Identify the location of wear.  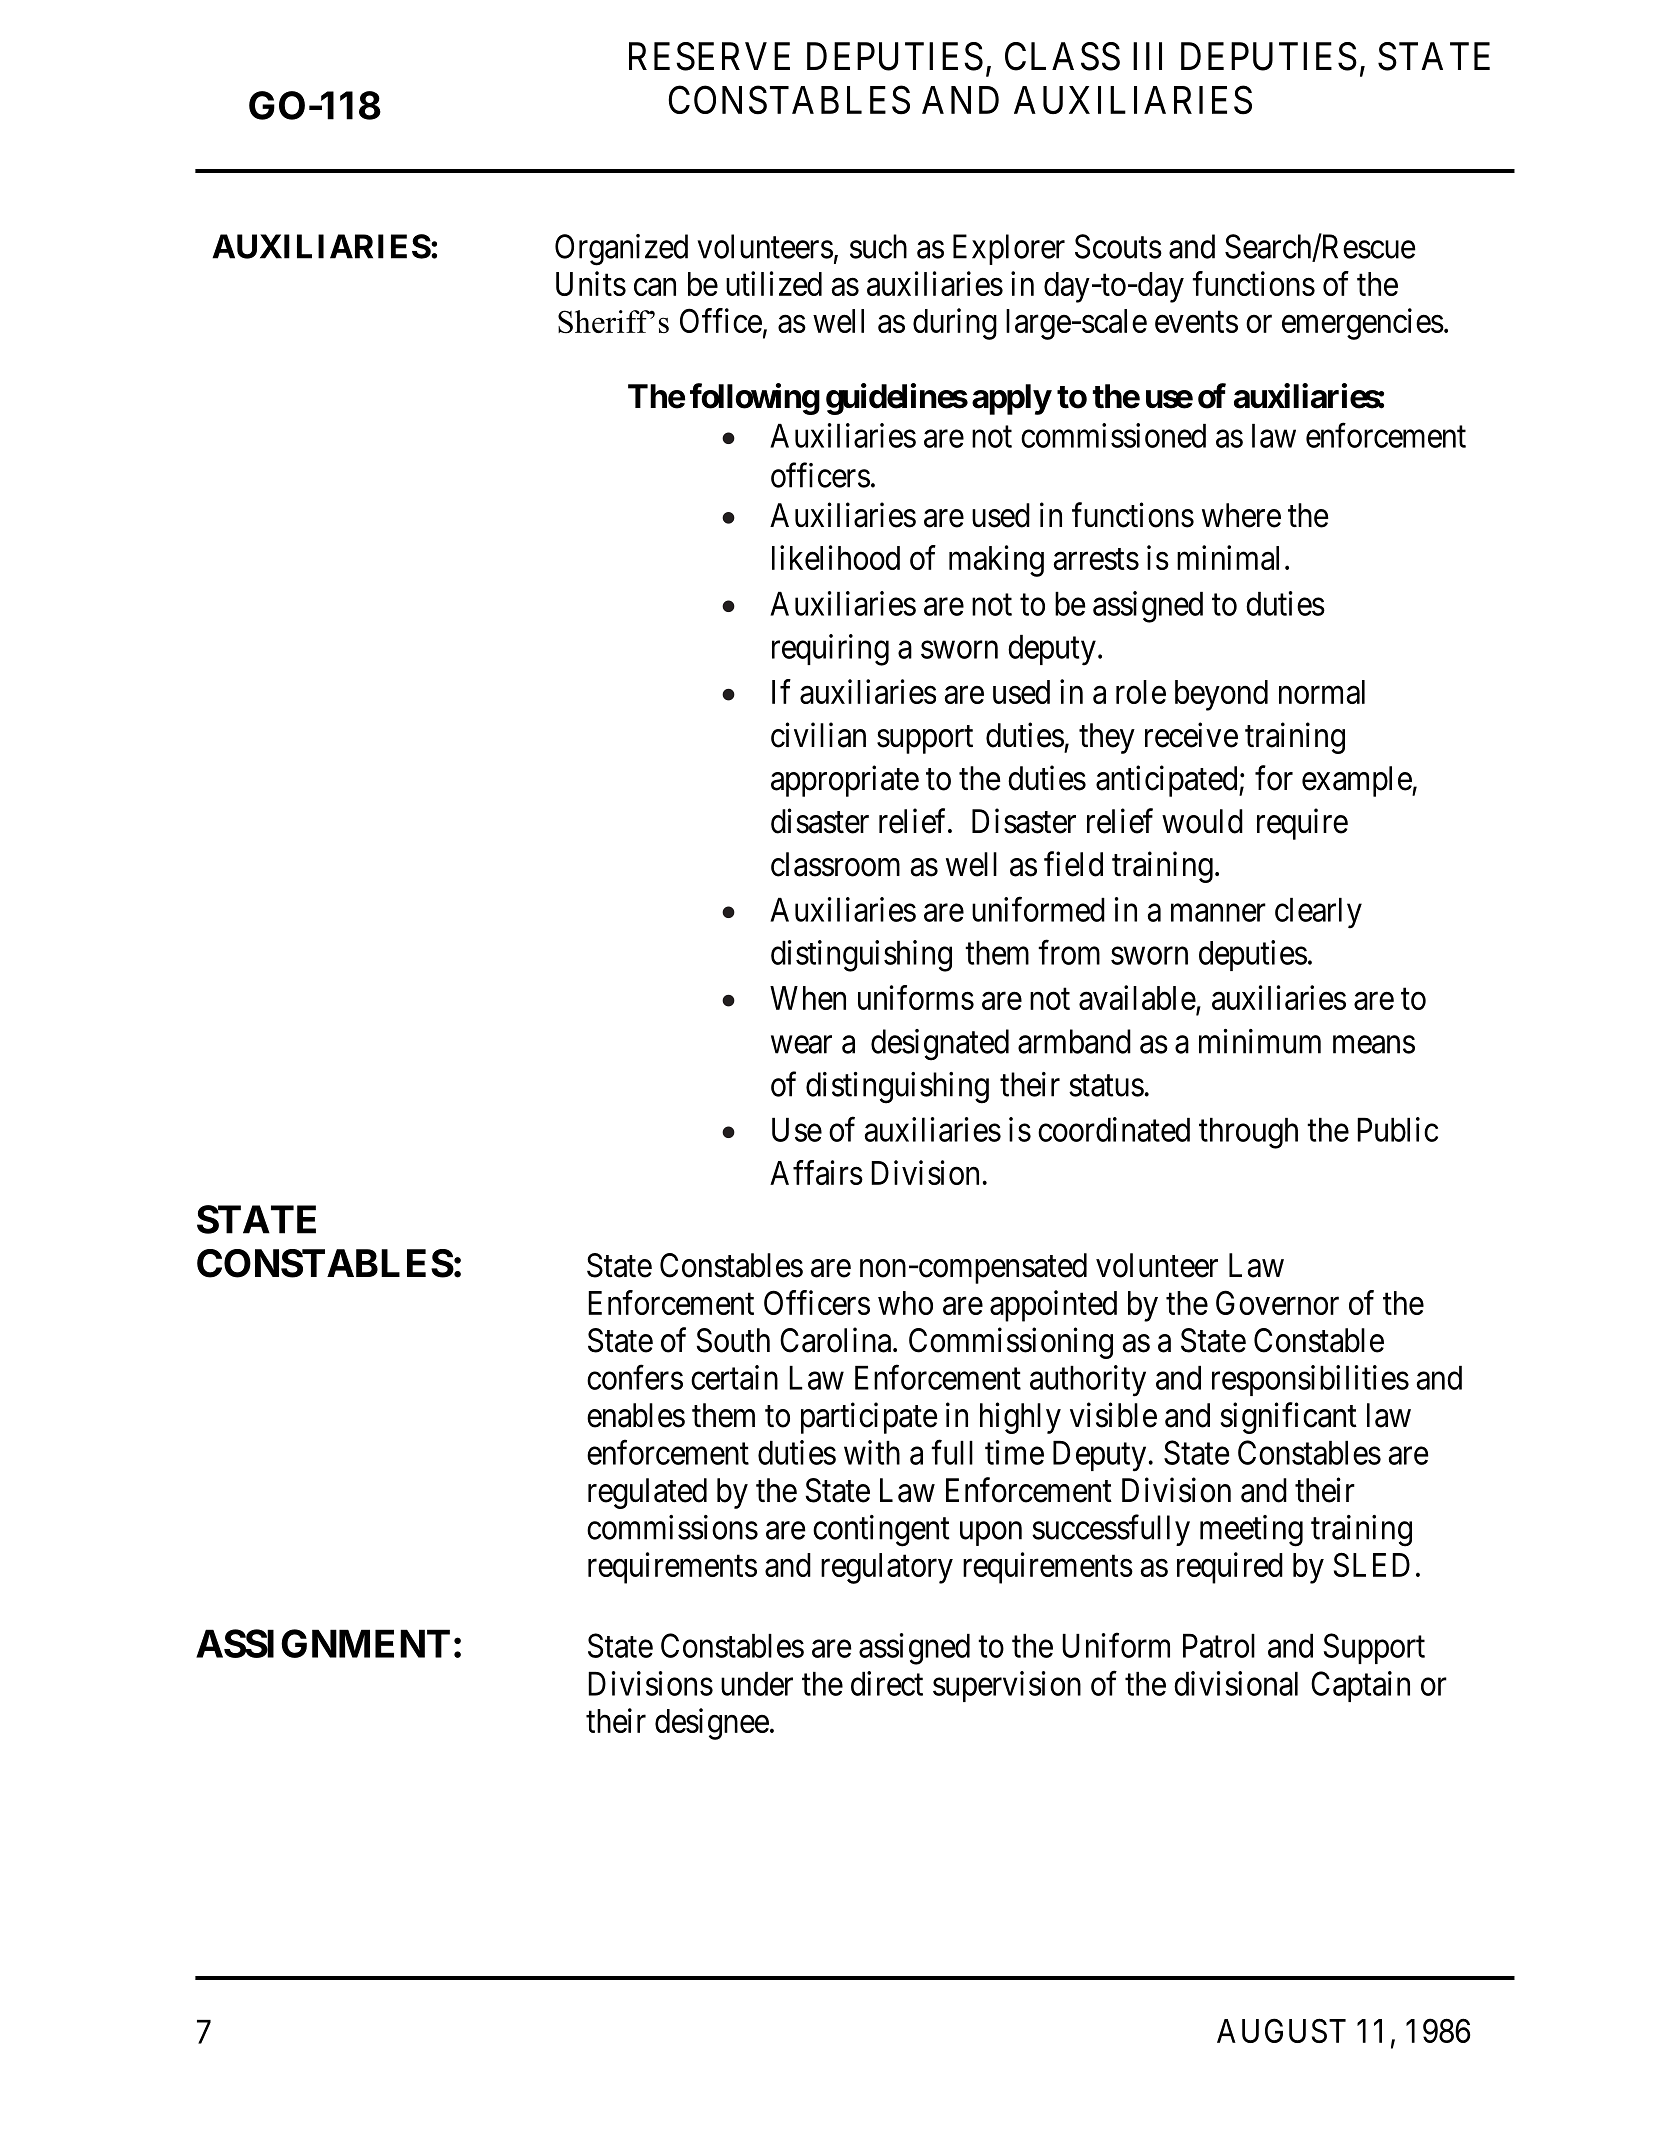
(801, 1045).
